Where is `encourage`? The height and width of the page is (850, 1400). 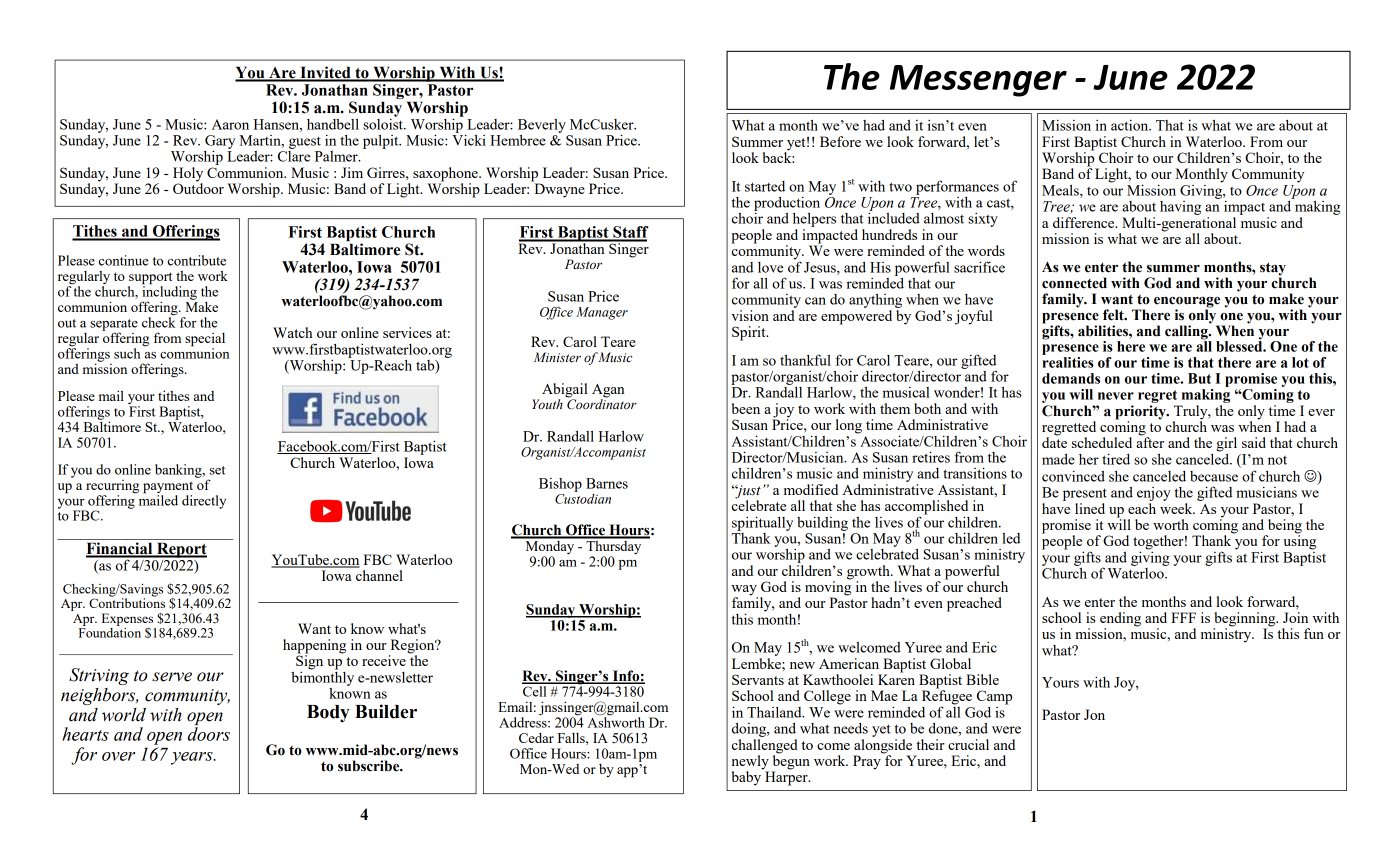
encourage is located at coordinates (1187, 303).
